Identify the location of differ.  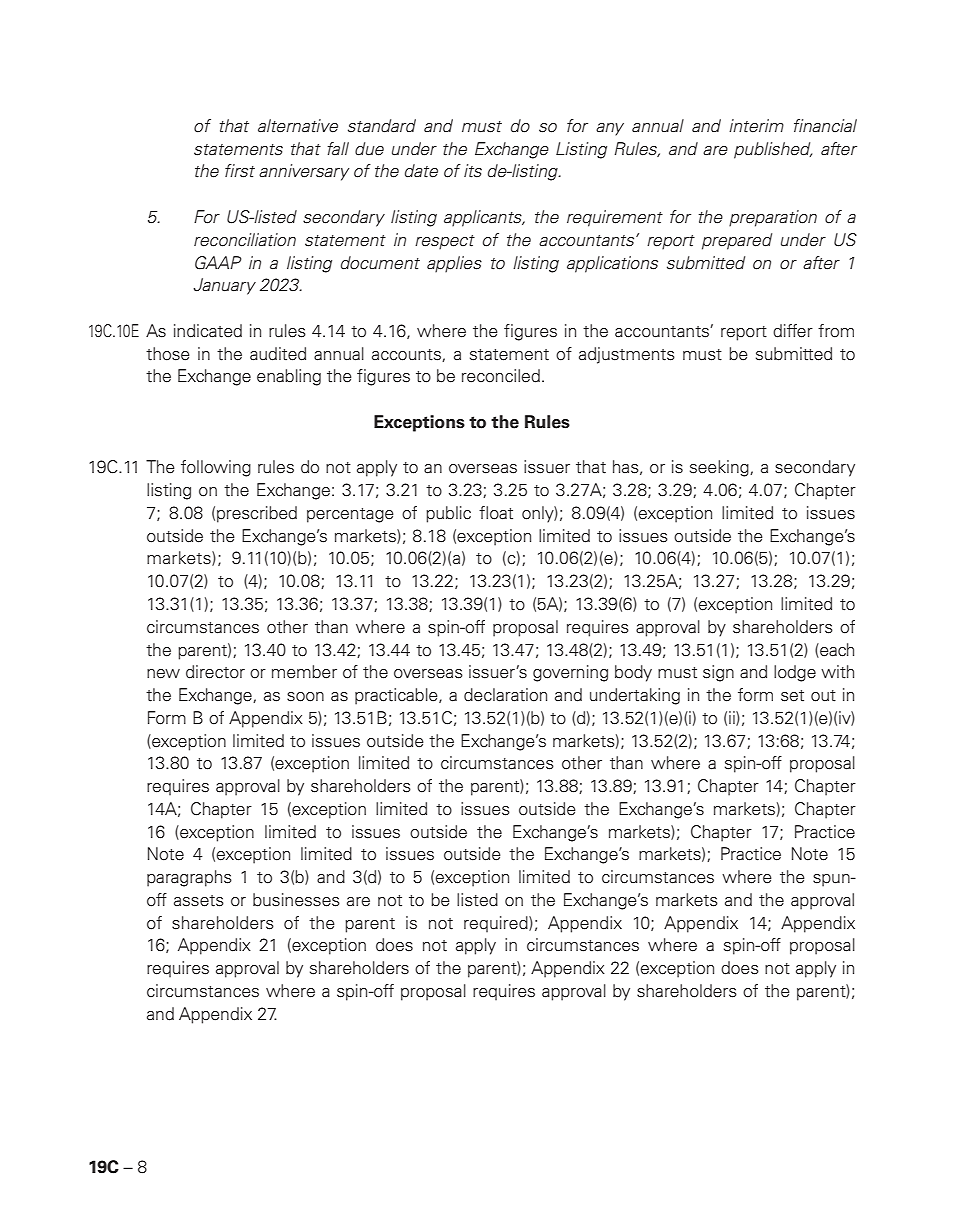
(793, 331).
